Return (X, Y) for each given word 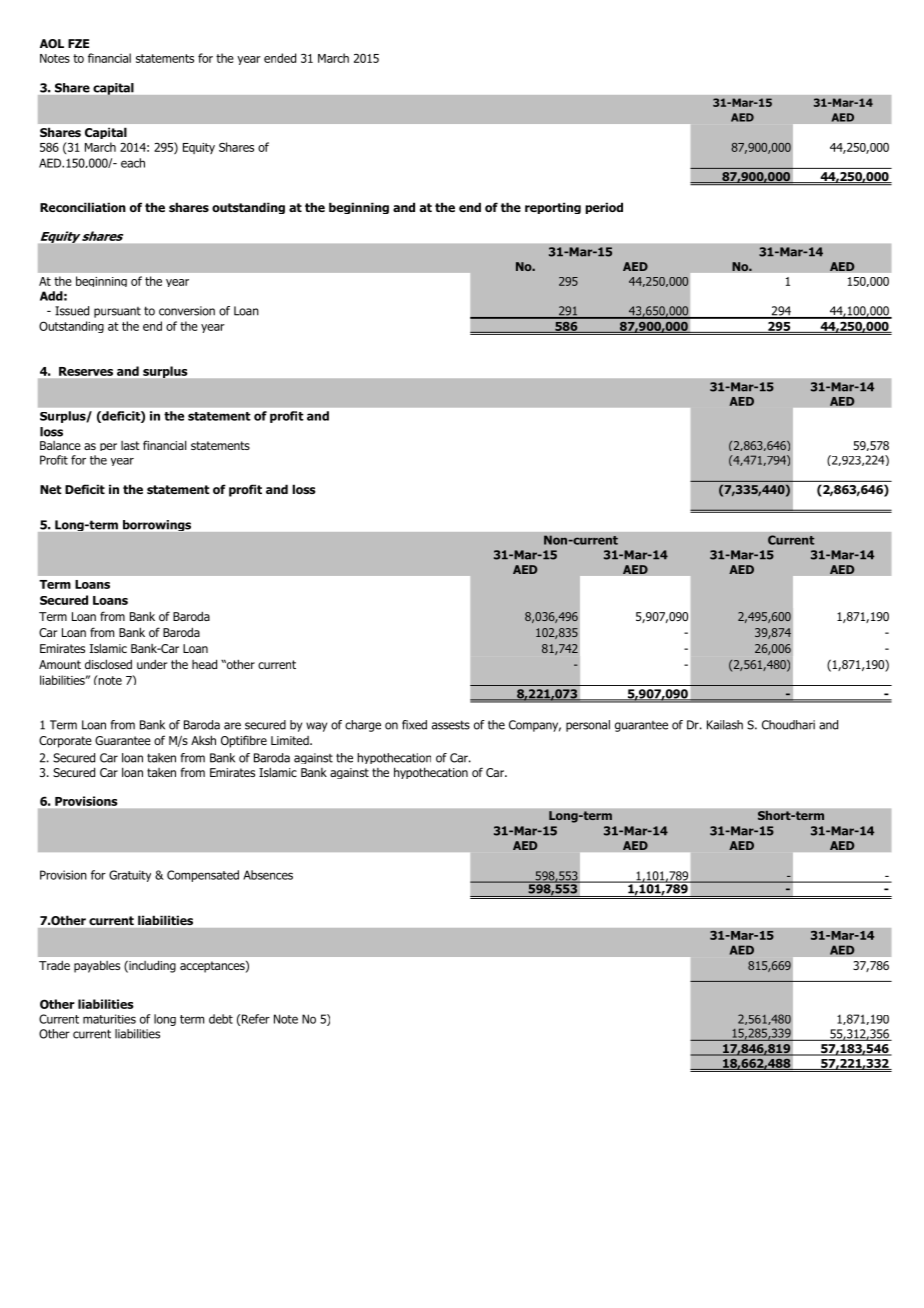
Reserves (86, 371)
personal (588, 726)
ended (280, 58)
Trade (54, 965)
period (604, 208)
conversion (187, 311)
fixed (414, 725)
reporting (553, 208)
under (152, 664)
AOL (52, 43)
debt (221, 1019)
